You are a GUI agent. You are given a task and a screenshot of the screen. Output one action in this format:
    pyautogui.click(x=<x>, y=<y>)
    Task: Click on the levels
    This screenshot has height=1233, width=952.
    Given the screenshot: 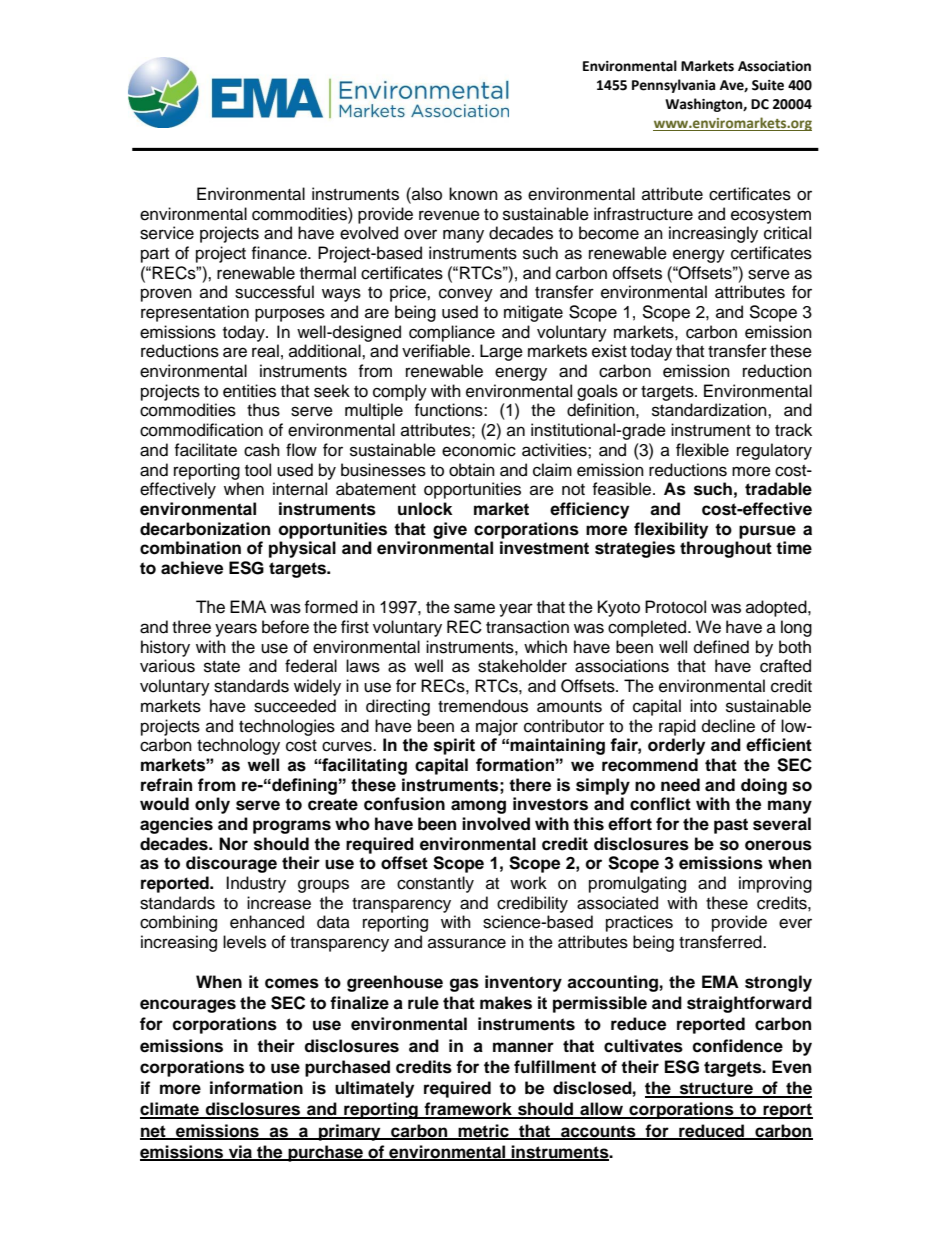 What is the action you would take?
    pyautogui.click(x=244, y=942)
